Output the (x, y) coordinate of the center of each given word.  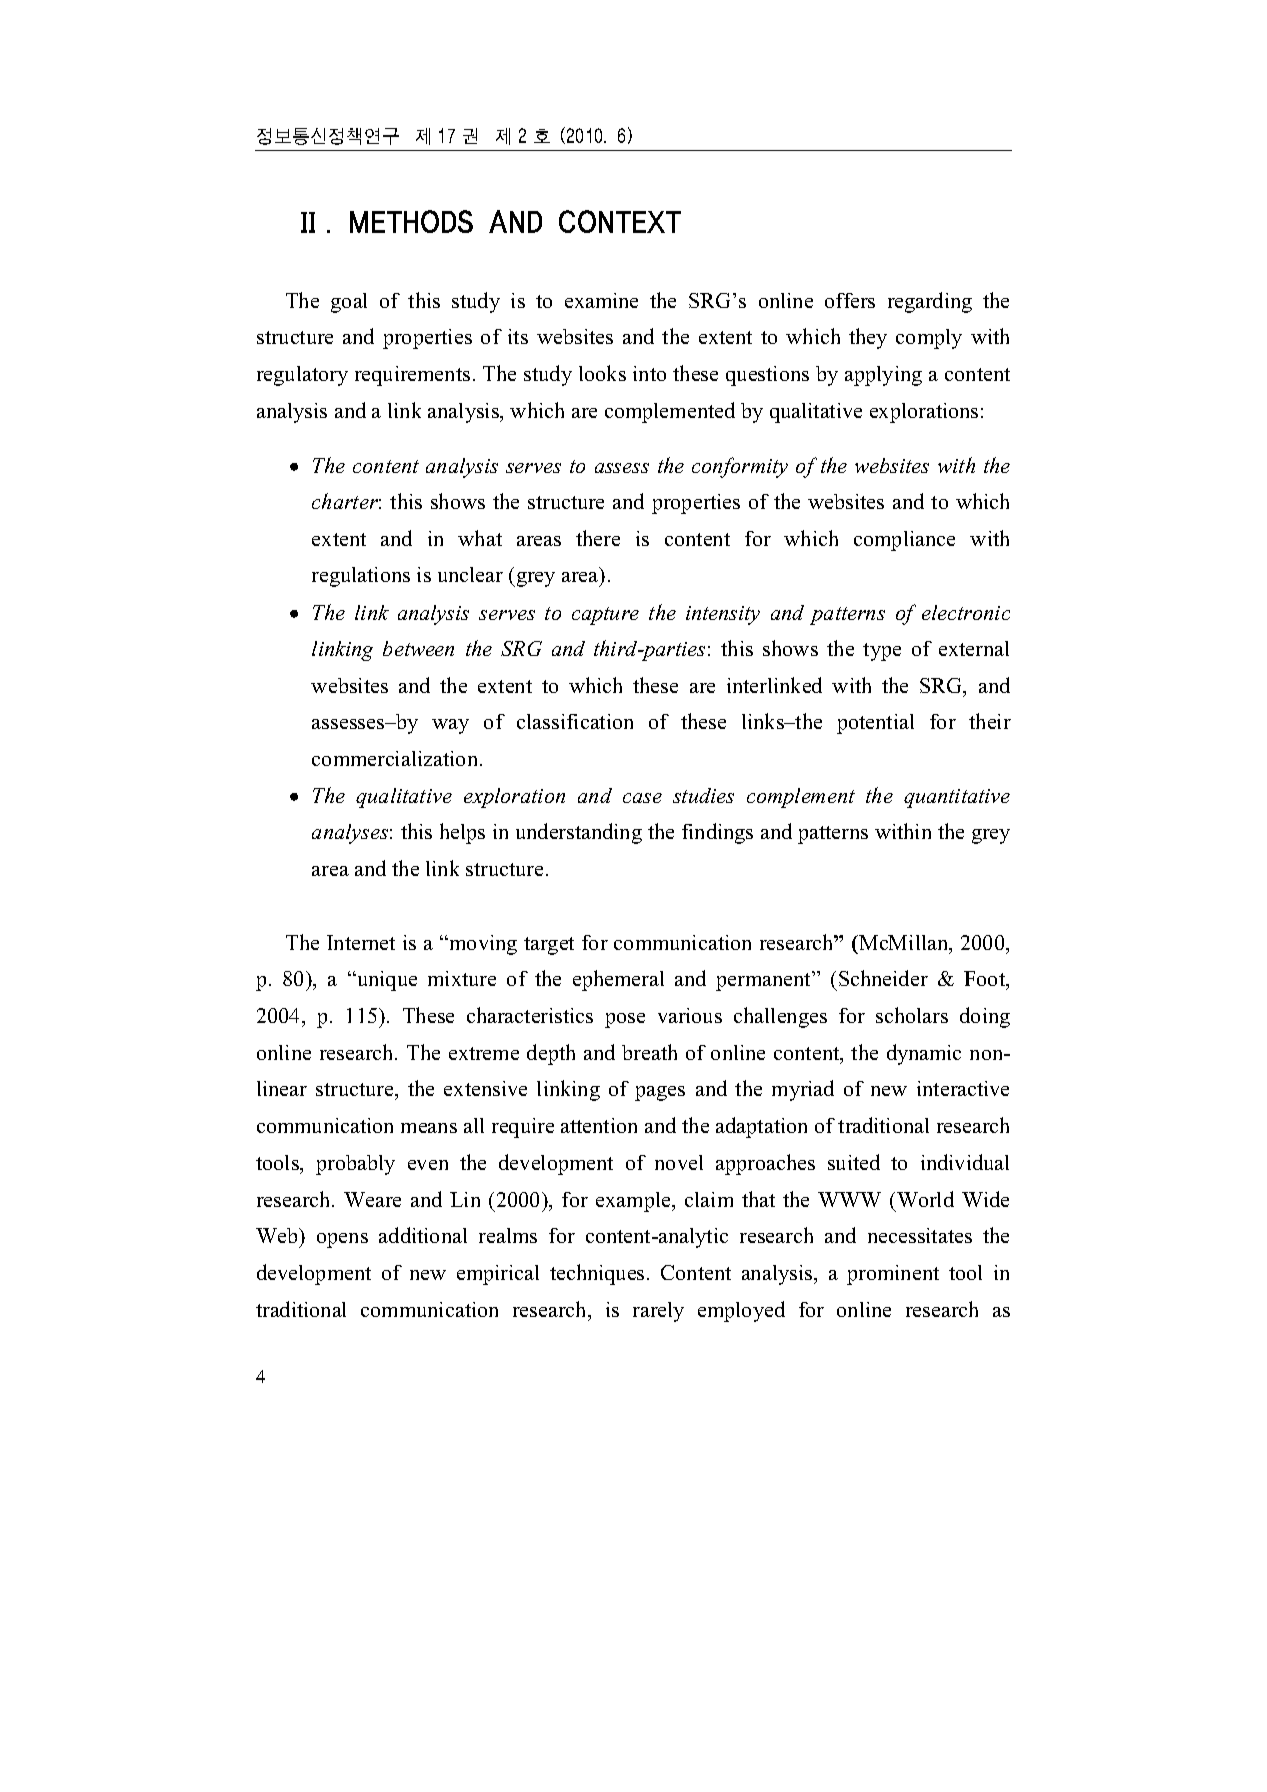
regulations (361, 577)
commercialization (396, 758)
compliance (904, 541)
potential (875, 724)
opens (342, 1240)
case (642, 798)
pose (625, 1020)
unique (386, 981)
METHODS (411, 221)
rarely (658, 1312)
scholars (912, 1015)
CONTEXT (620, 221)
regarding (930, 302)
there (598, 538)
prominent (893, 1275)
